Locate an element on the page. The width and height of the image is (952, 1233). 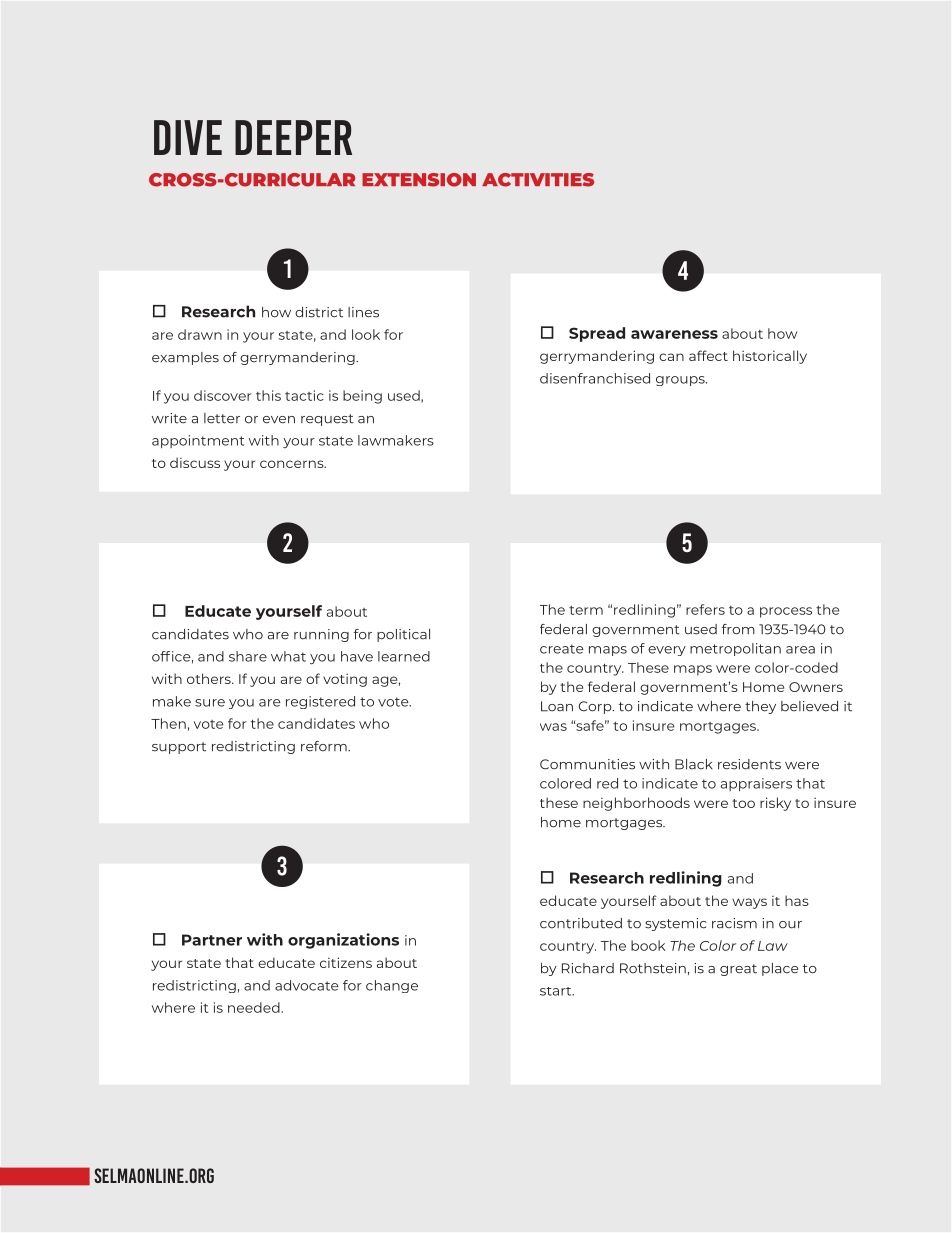
metropolitan is located at coordinates (735, 649).
